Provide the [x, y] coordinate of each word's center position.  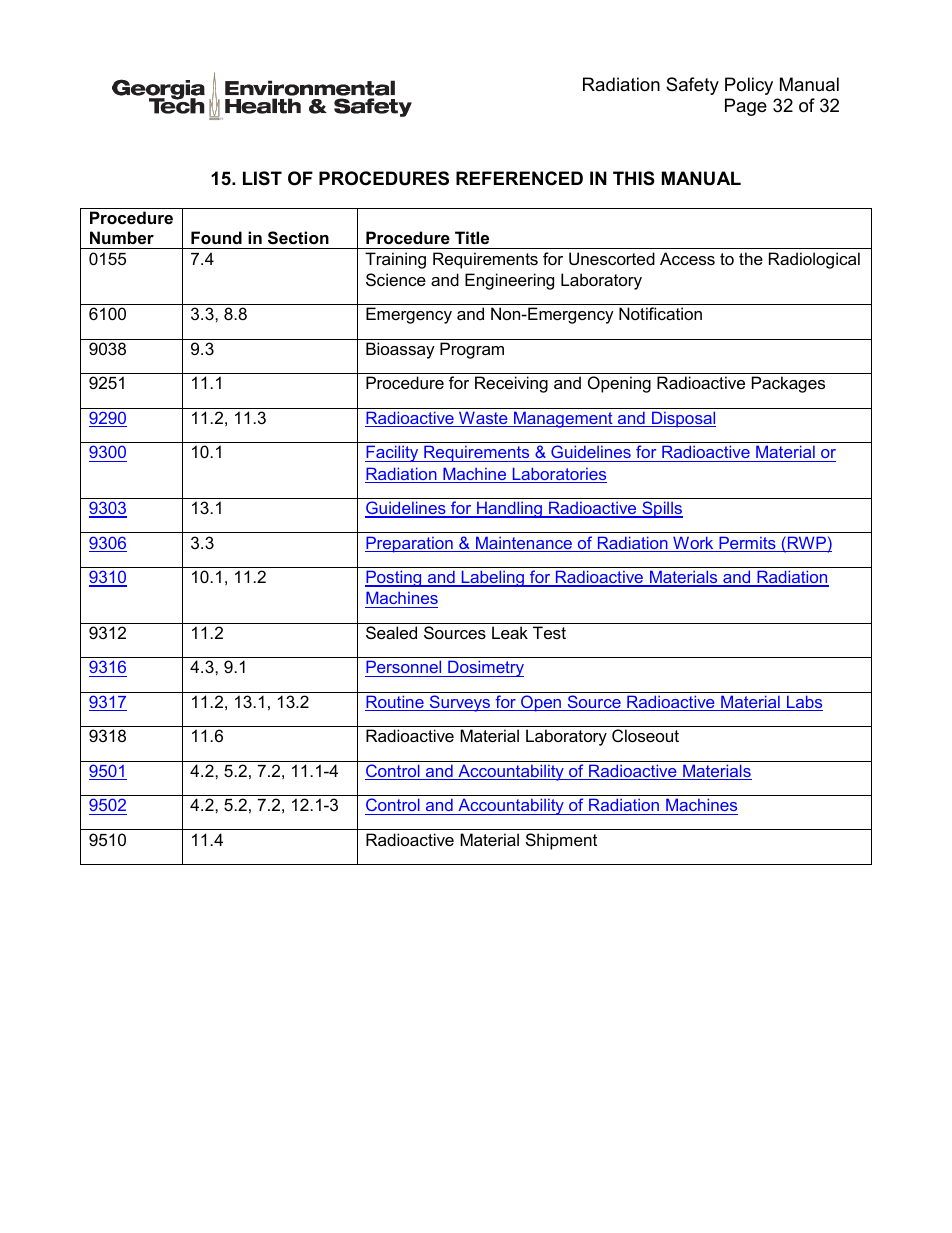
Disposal [683, 419]
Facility [393, 453]
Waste [483, 419]
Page [746, 107]
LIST [262, 178]
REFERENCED [519, 178]
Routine [395, 703]
